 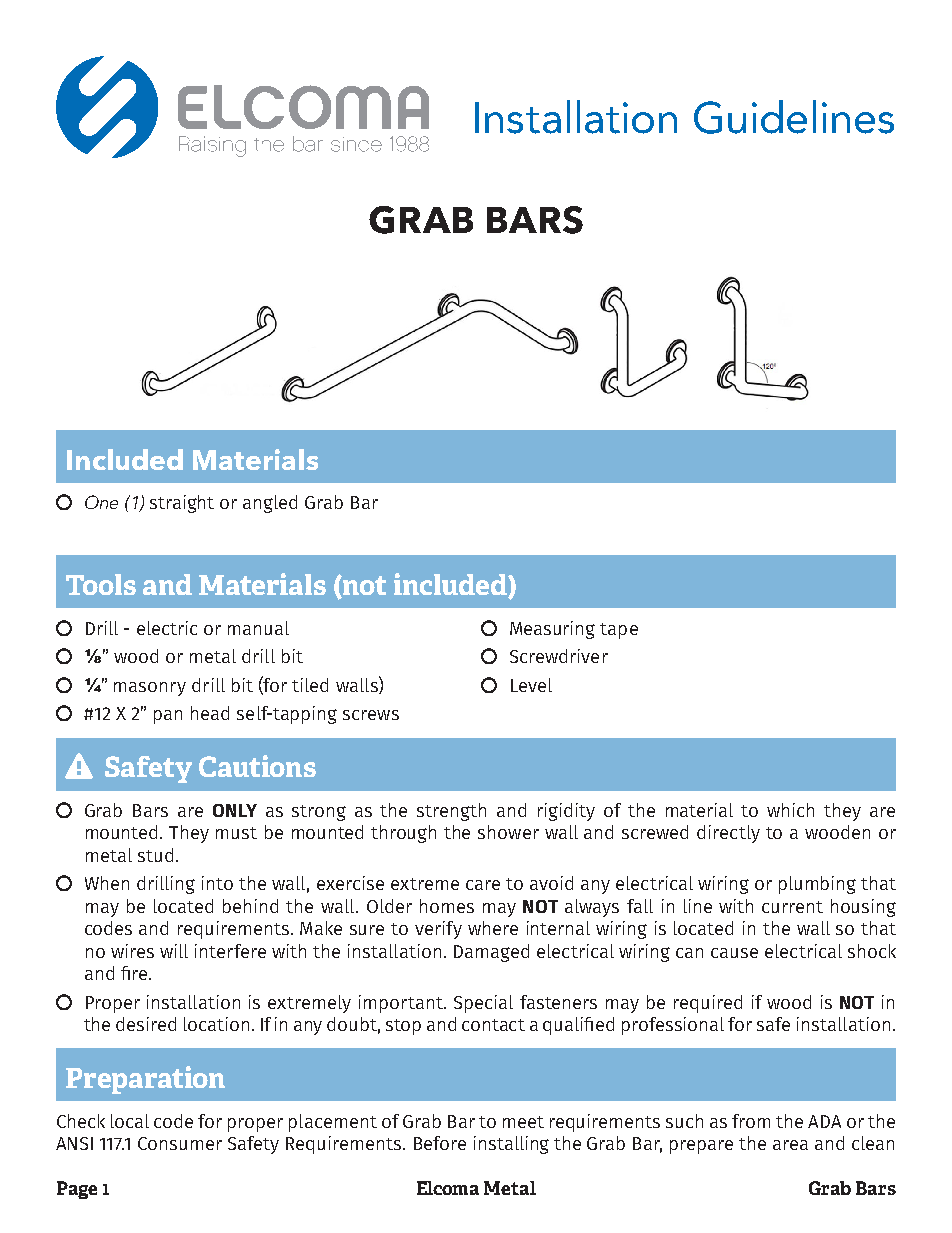 What do you see at coordinates (491, 953) in the document?
I see `Damaged` at bounding box center [491, 953].
